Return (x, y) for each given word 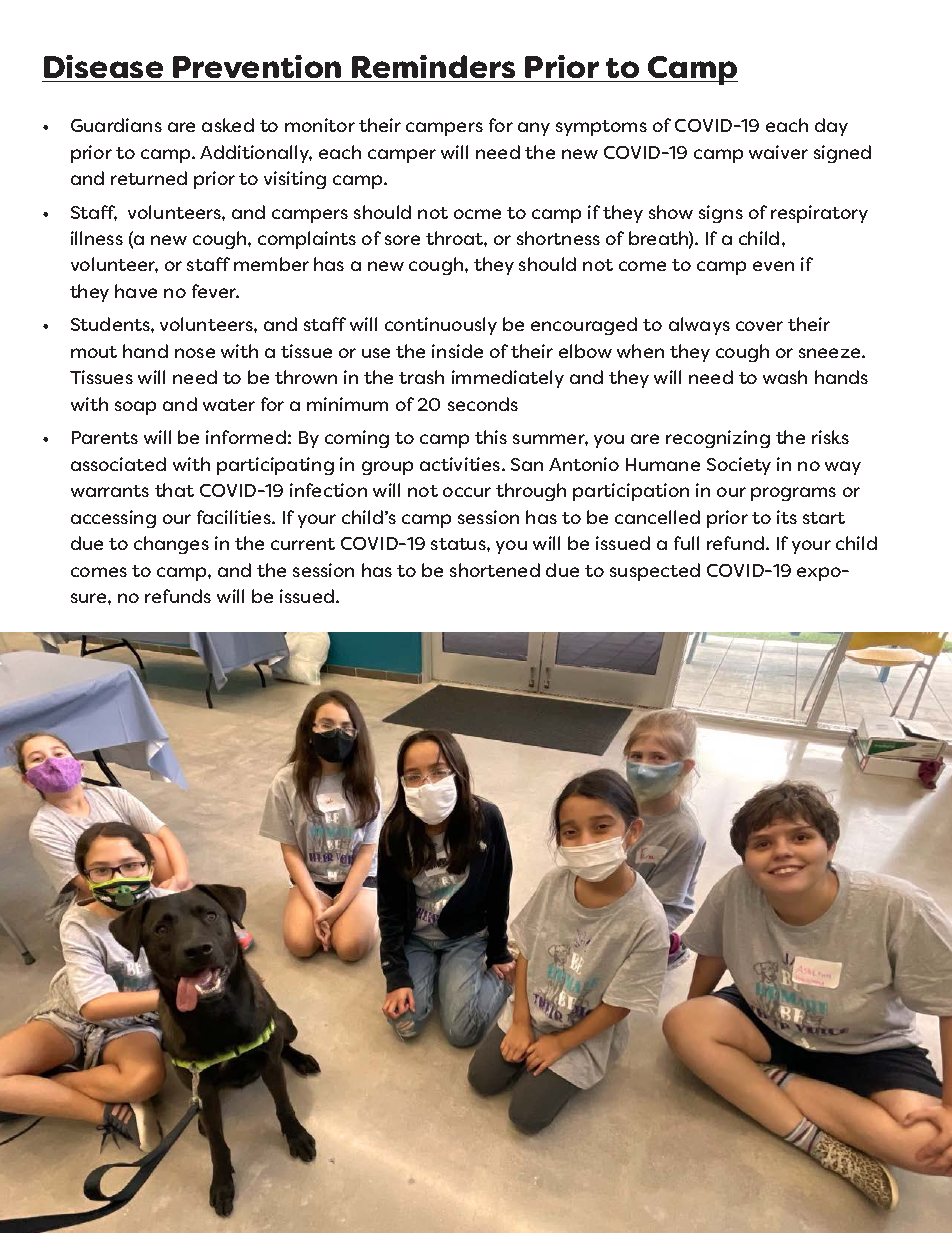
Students (111, 324)
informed (246, 437)
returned (149, 178)
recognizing (718, 439)
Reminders (433, 66)
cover (759, 326)
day (831, 127)
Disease (103, 66)
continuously (441, 326)
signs (721, 214)
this (491, 437)
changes (171, 545)
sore (402, 240)
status (459, 544)
